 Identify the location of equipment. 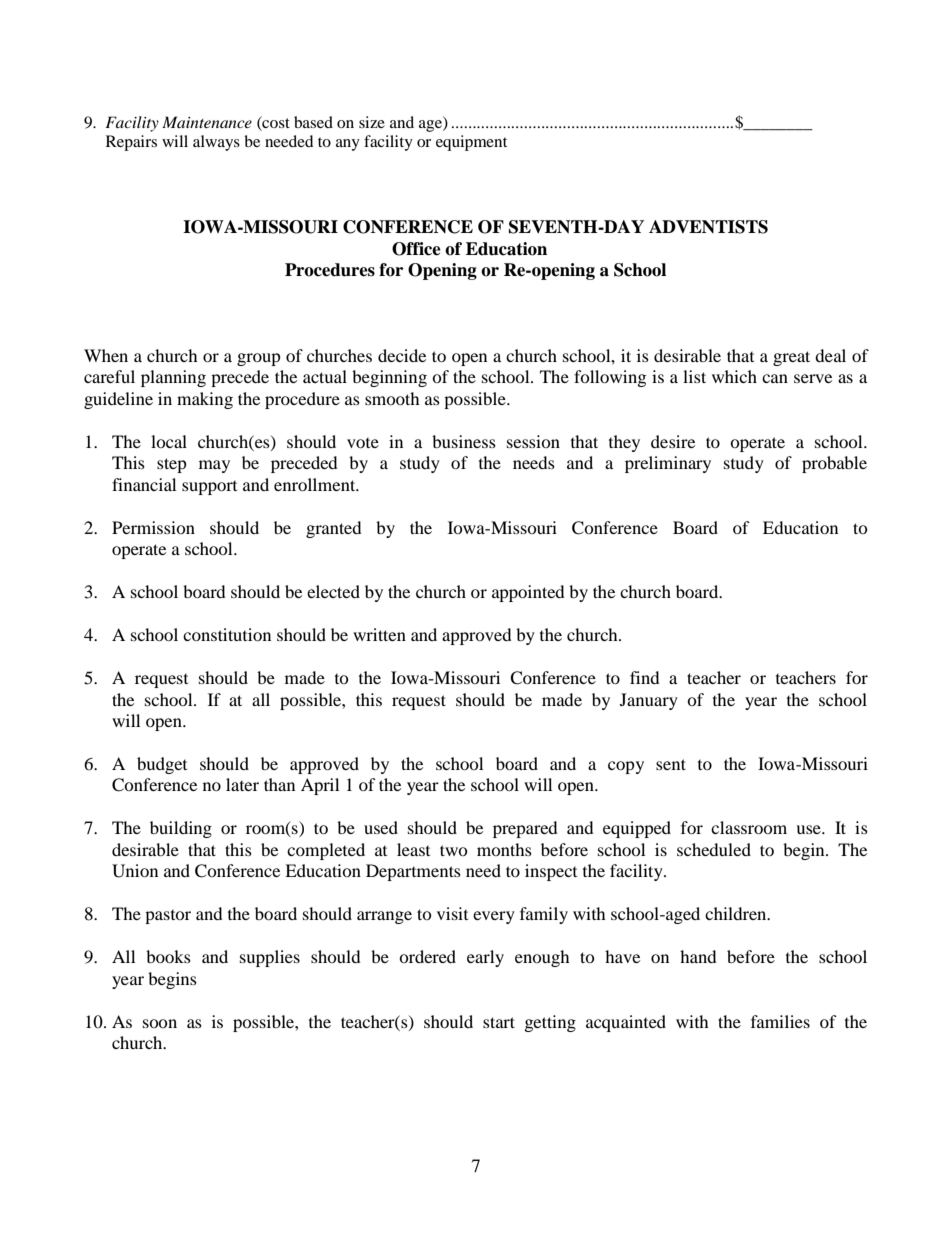
(471, 143).
